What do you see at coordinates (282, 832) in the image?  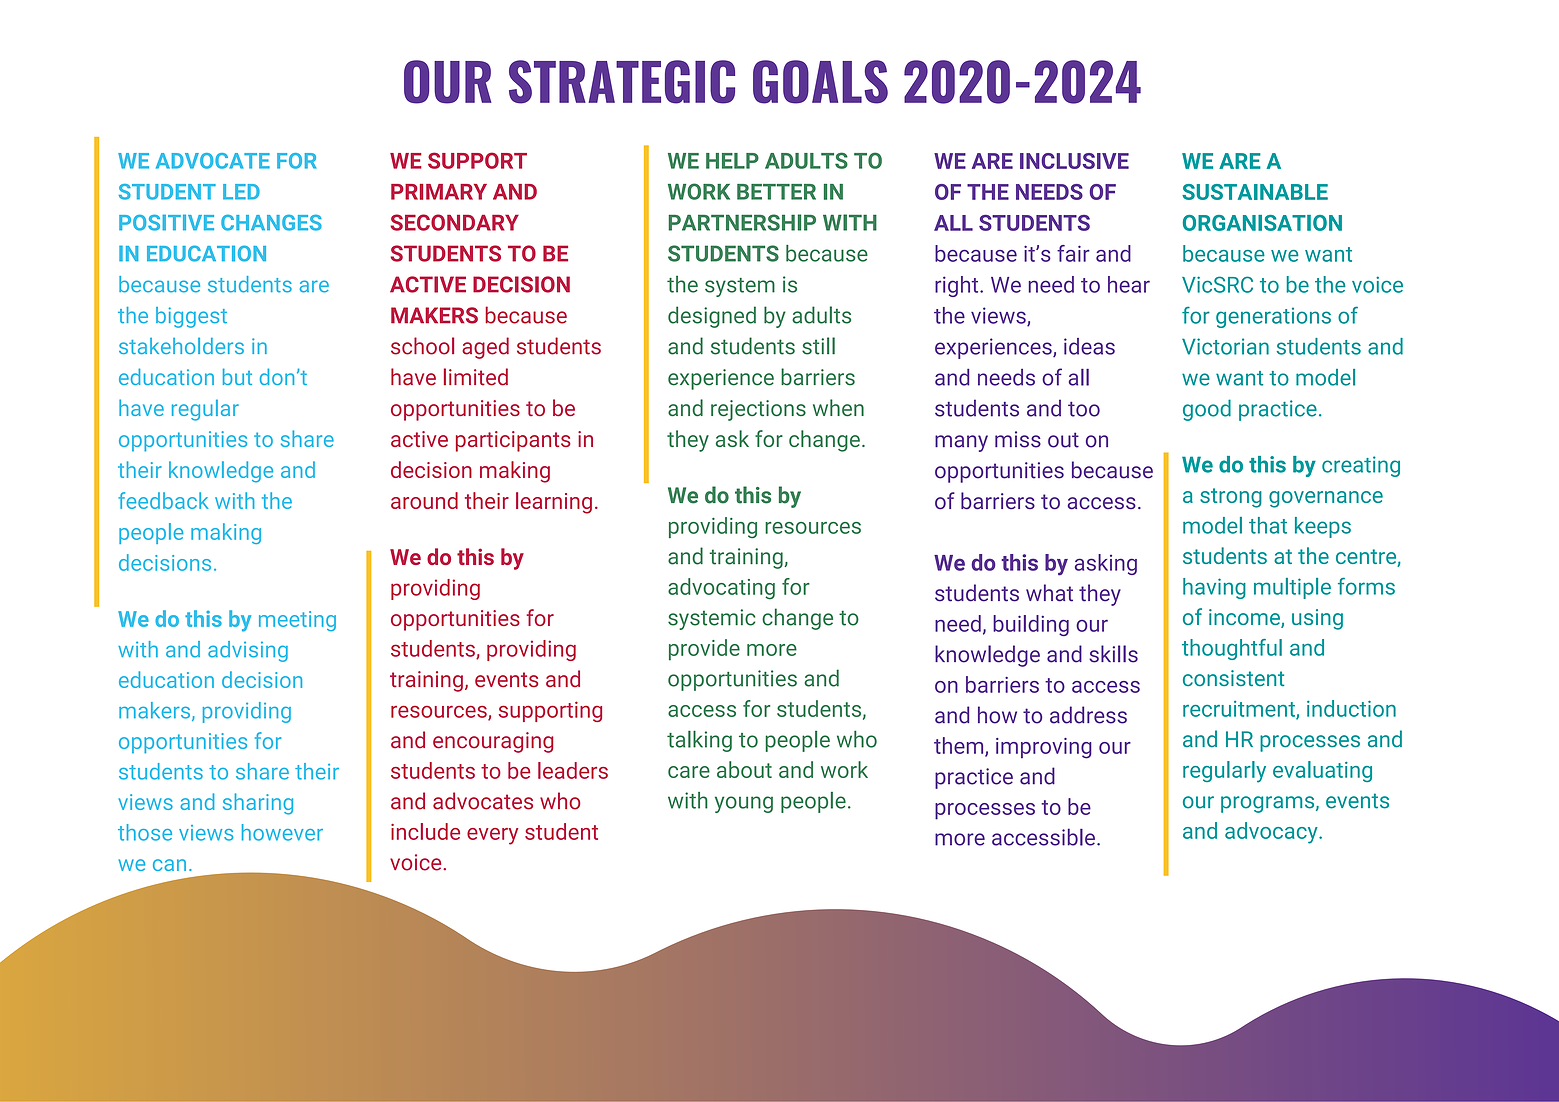 I see `however` at bounding box center [282, 832].
